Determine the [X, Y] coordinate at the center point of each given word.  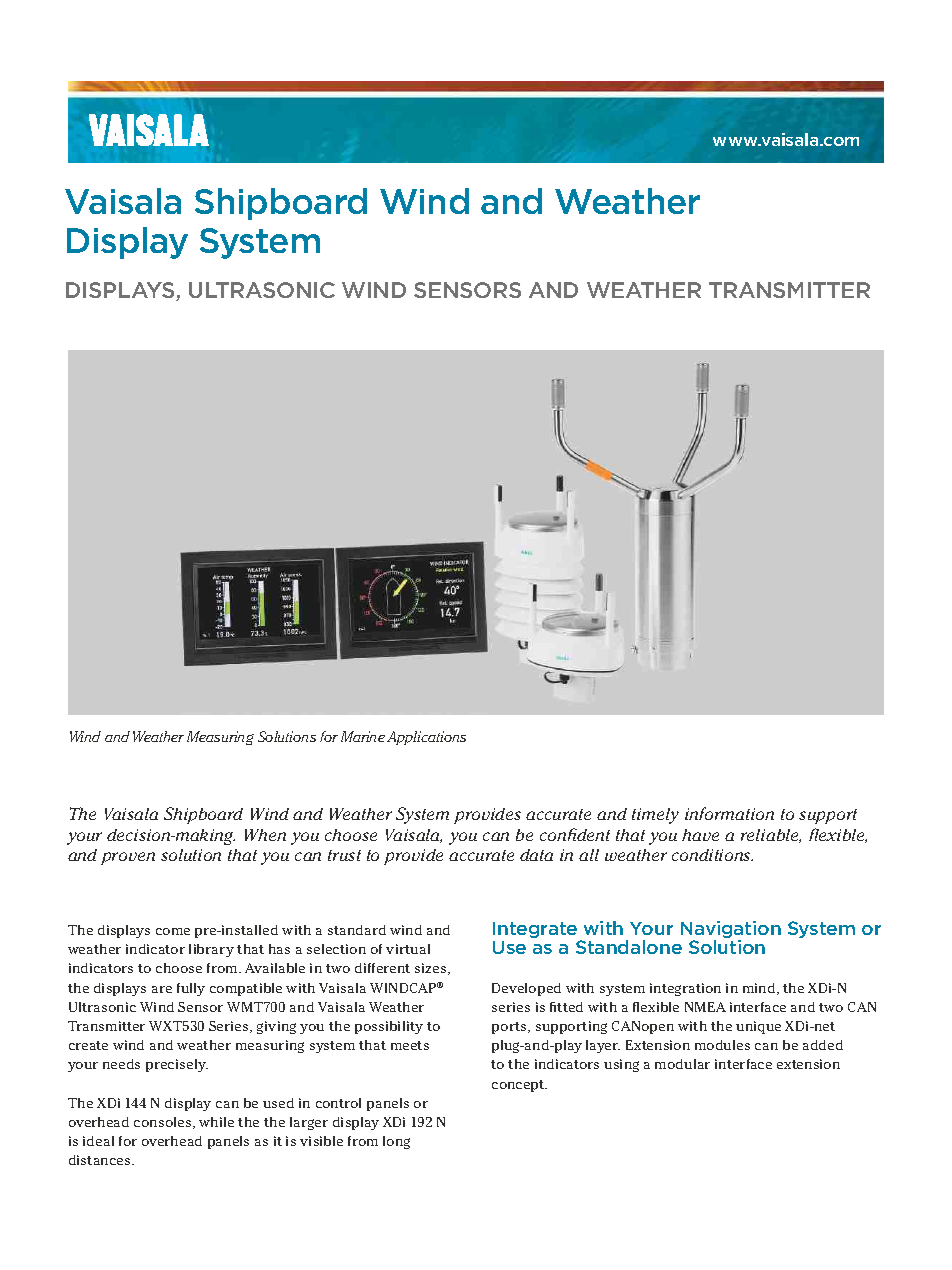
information [729, 813]
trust [344, 855]
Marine [363, 736]
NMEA [705, 1007]
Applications [426, 738]
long [396, 1142]
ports [510, 1028]
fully [191, 989]
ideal [98, 1141]
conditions [712, 855]
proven [128, 858]
